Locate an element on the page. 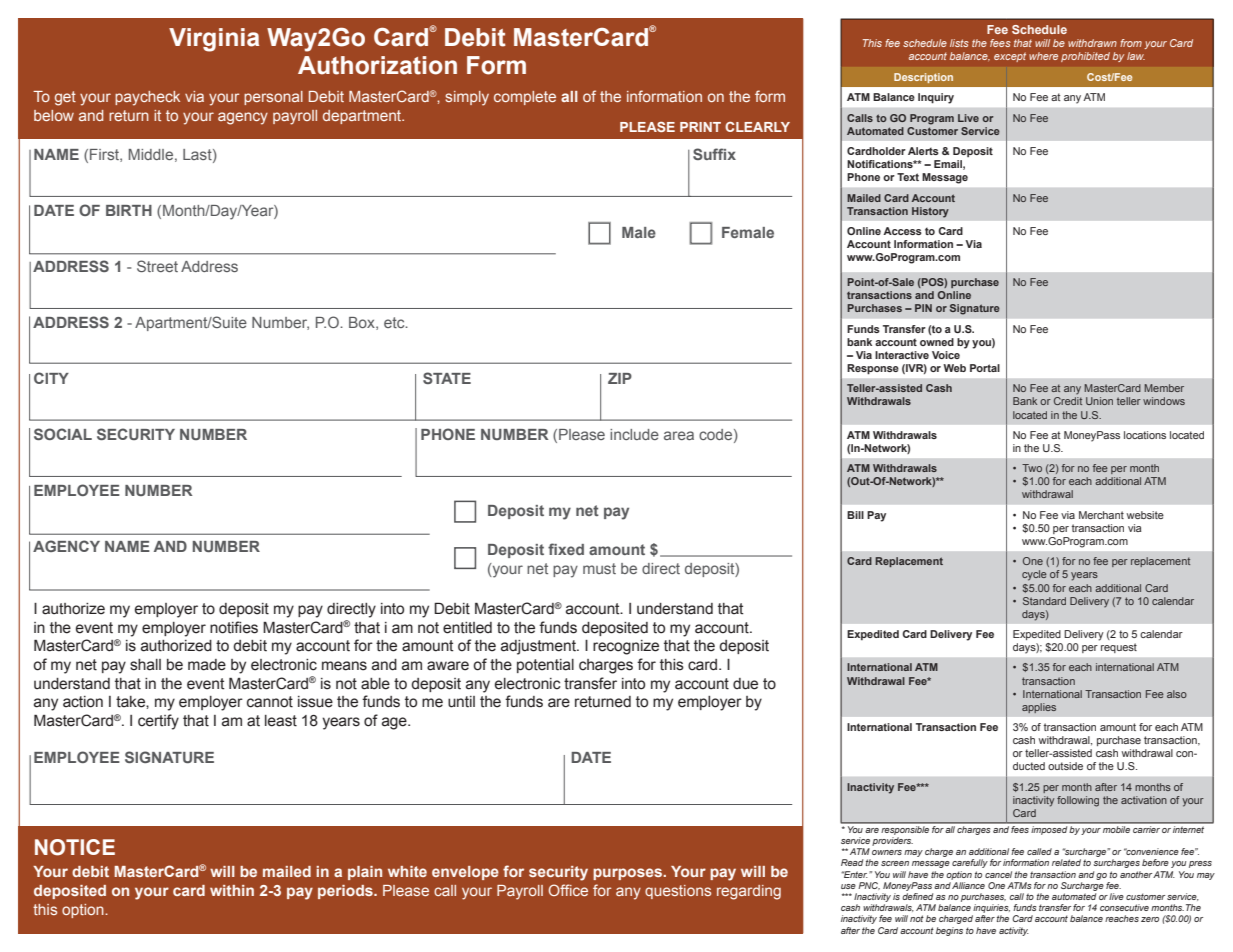 The height and width of the page is (952, 1233). Virginia is located at coordinates (214, 40).
